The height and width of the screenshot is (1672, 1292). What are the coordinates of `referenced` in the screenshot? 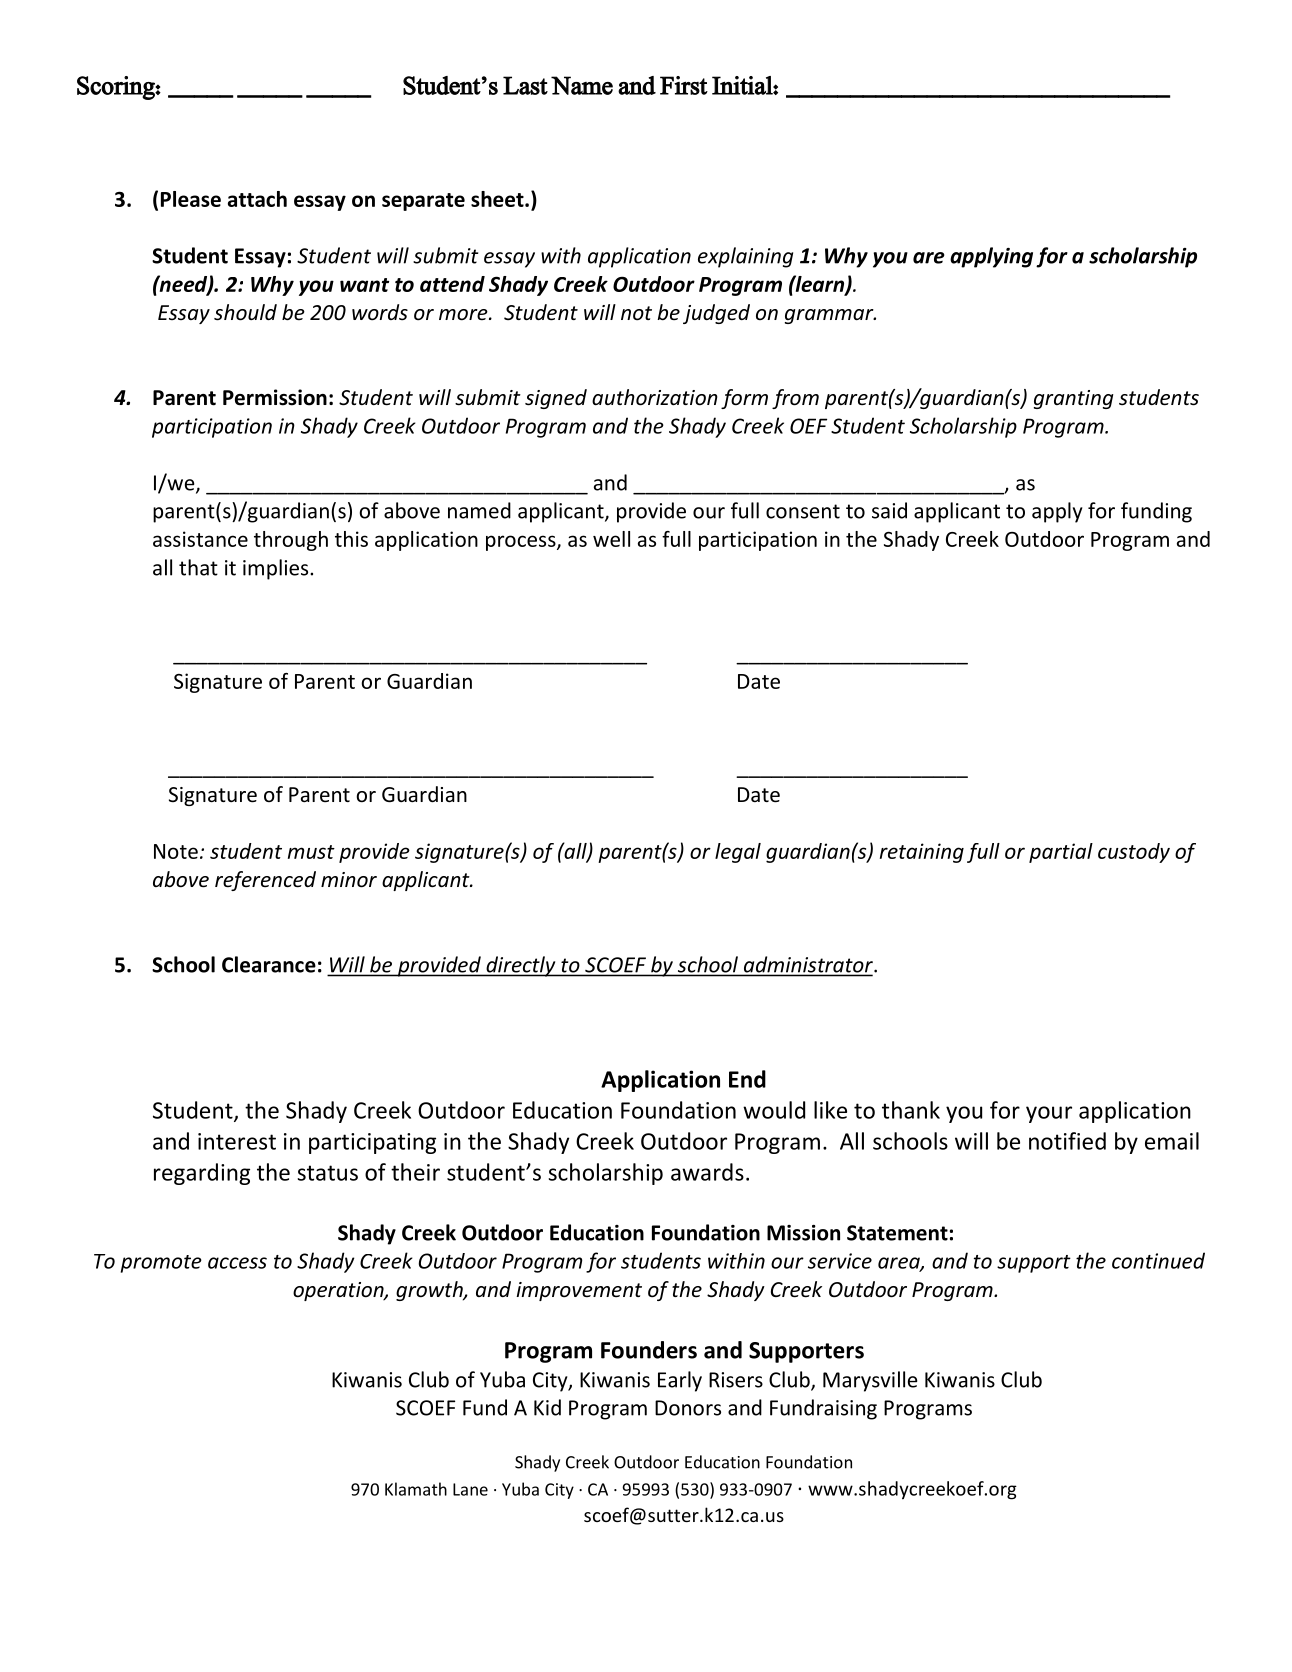 It's located at (265, 881).
